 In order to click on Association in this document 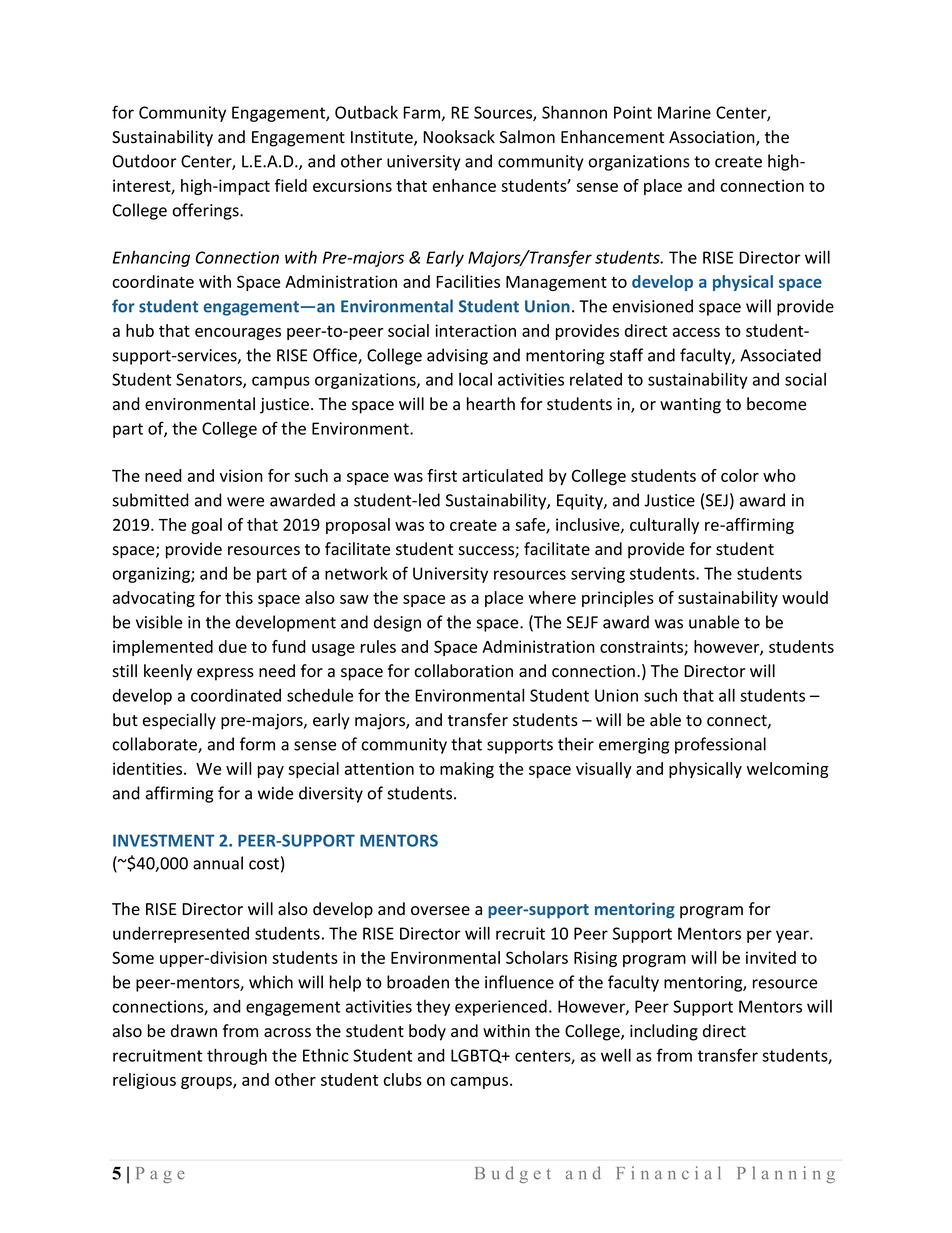, I will do `click(713, 138)`.
